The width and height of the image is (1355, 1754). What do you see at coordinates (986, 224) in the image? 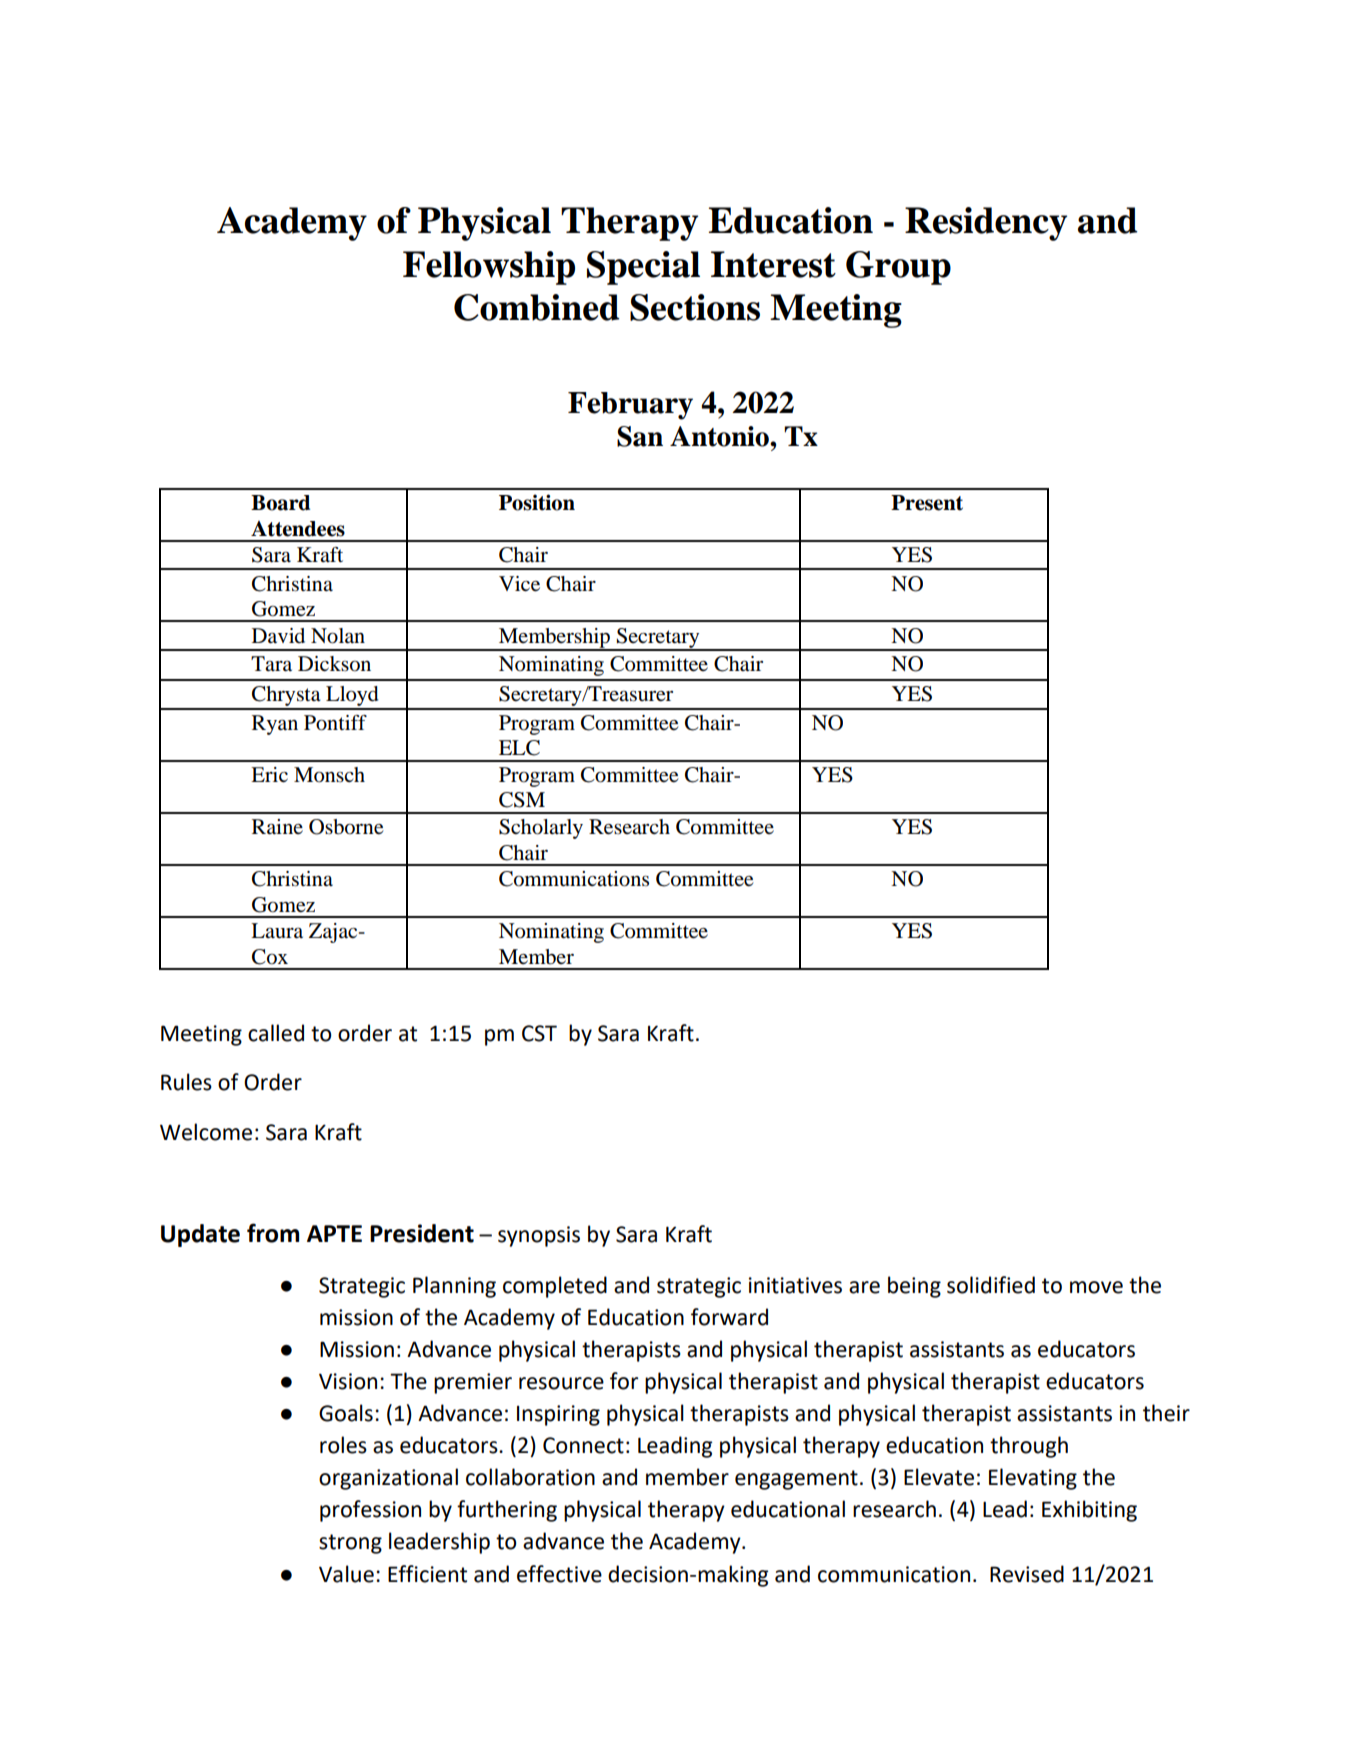
I see `Residency` at bounding box center [986, 224].
